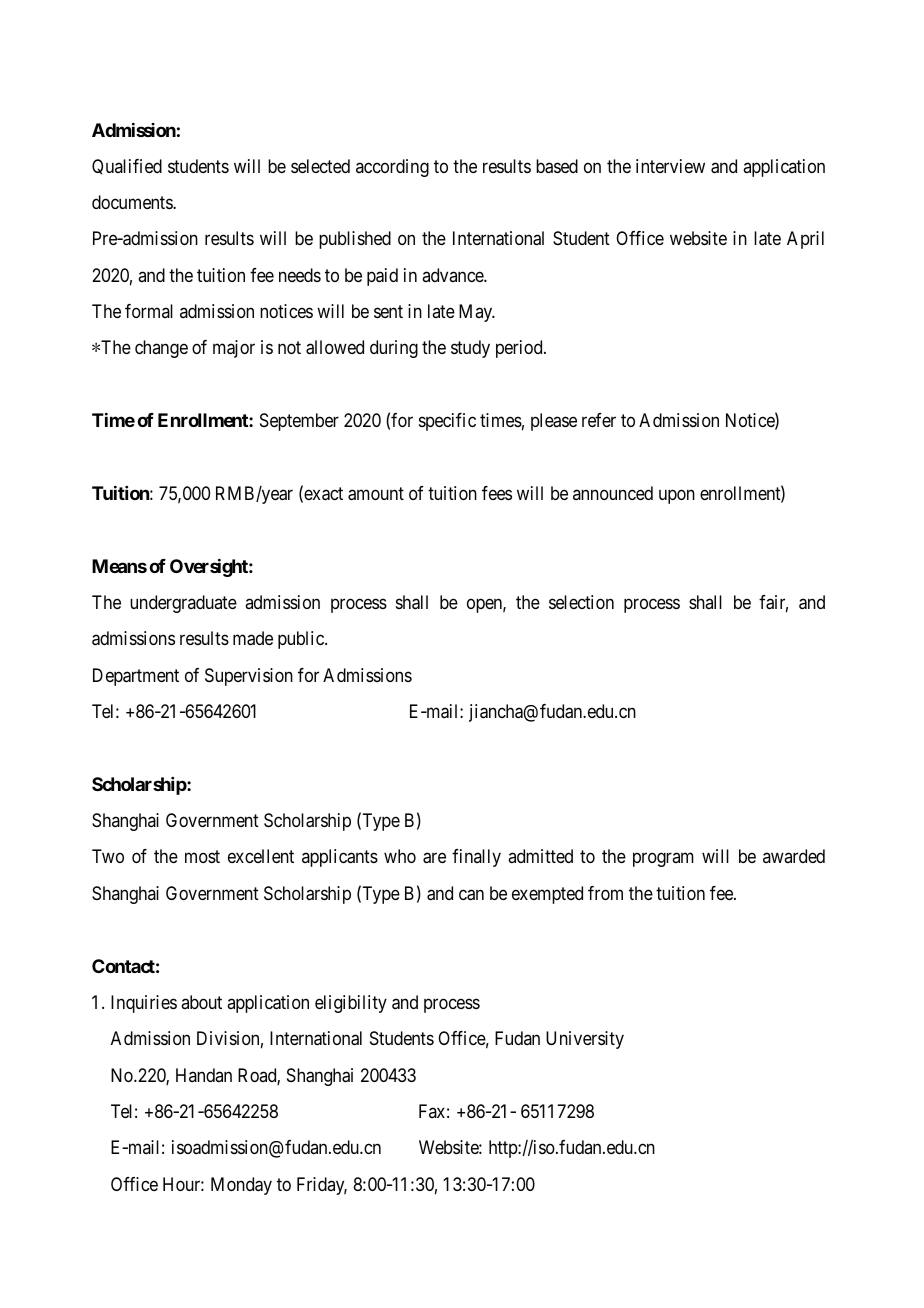 The height and width of the screenshot is (1308, 924). What do you see at coordinates (585, 1040) in the screenshot?
I see `University` at bounding box center [585, 1040].
